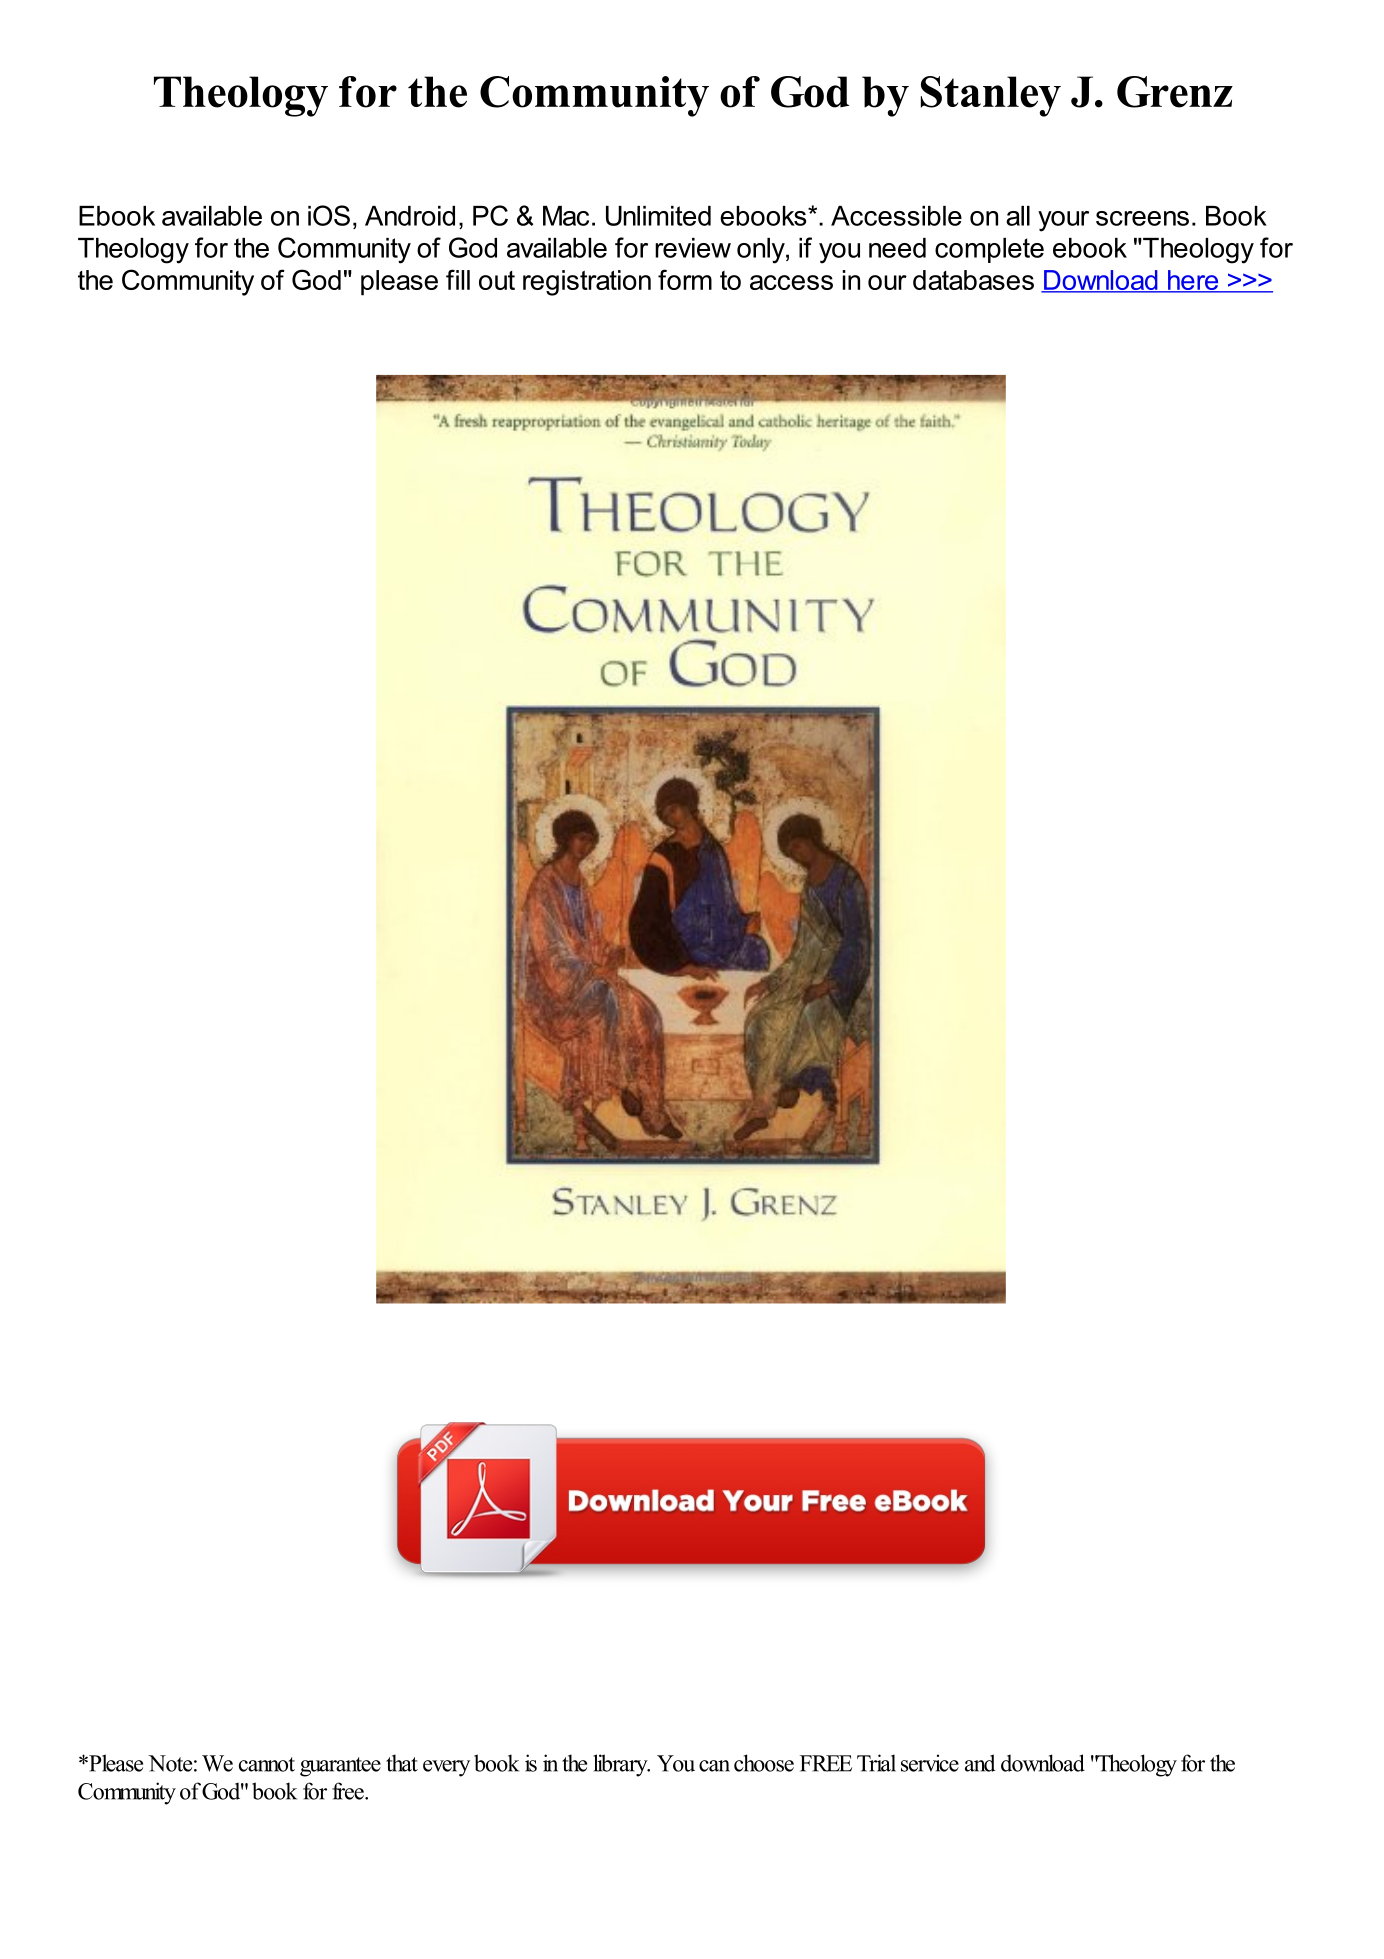 Image resolution: width=1384 pixels, height=1959 pixels. I want to click on choose, so click(764, 1763).
